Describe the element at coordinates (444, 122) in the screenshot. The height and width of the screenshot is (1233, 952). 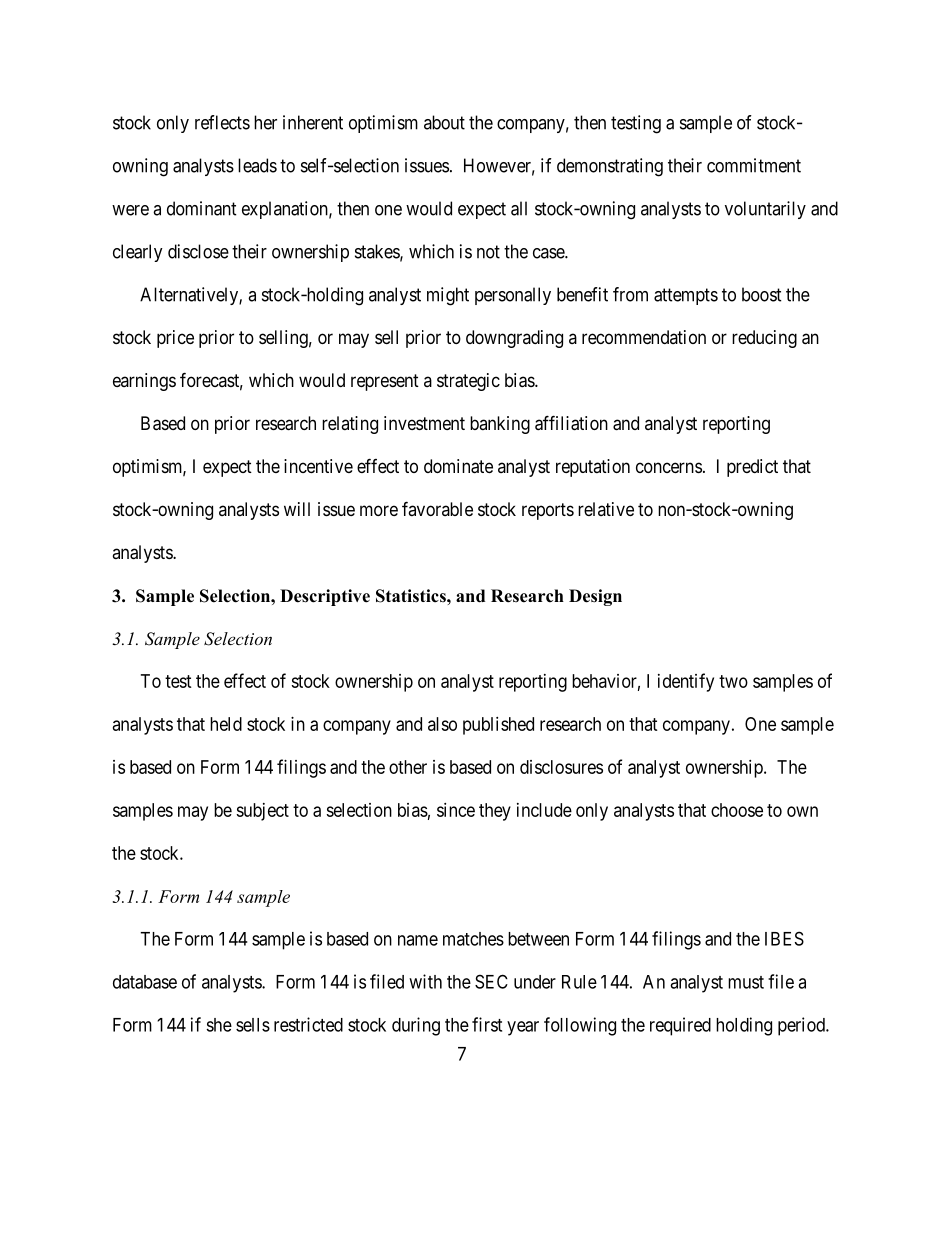
I see `about` at that location.
